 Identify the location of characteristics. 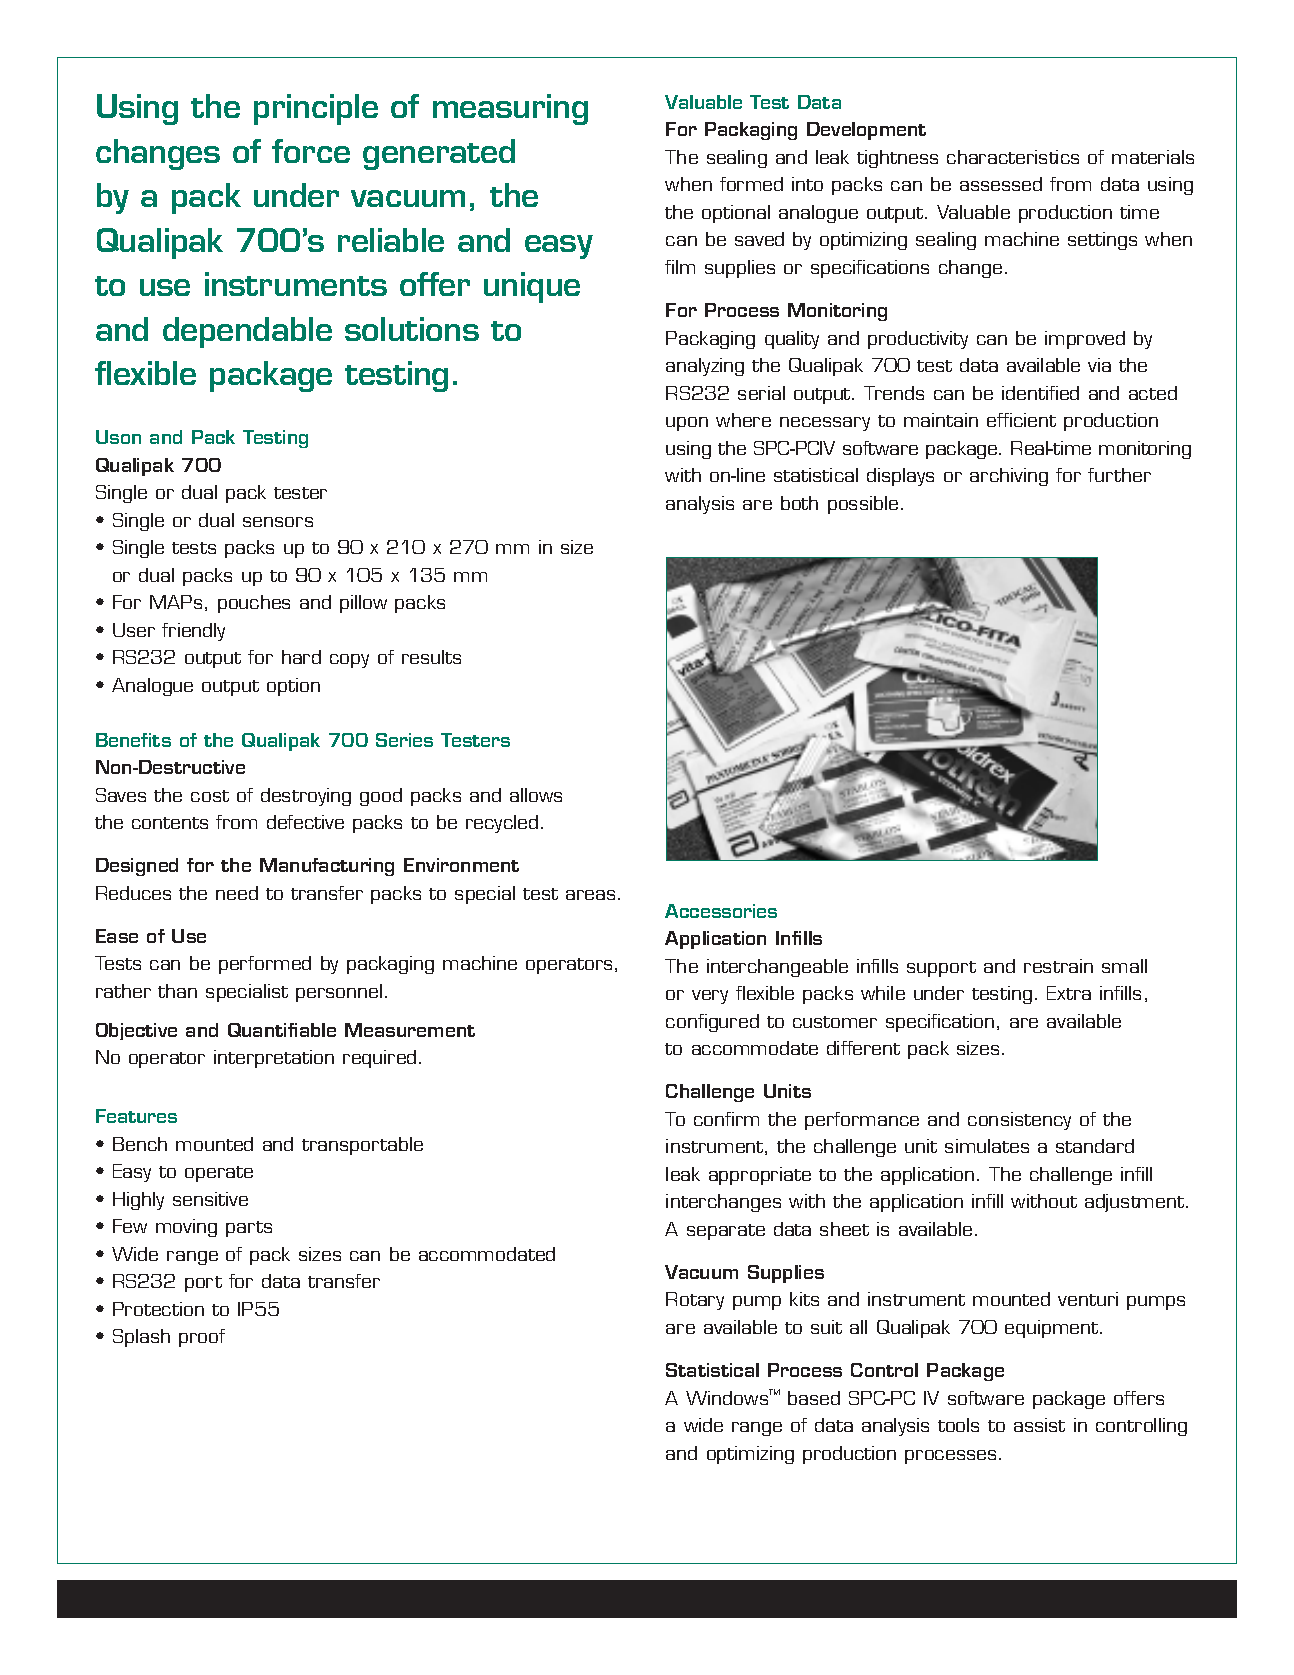
(1013, 157).
